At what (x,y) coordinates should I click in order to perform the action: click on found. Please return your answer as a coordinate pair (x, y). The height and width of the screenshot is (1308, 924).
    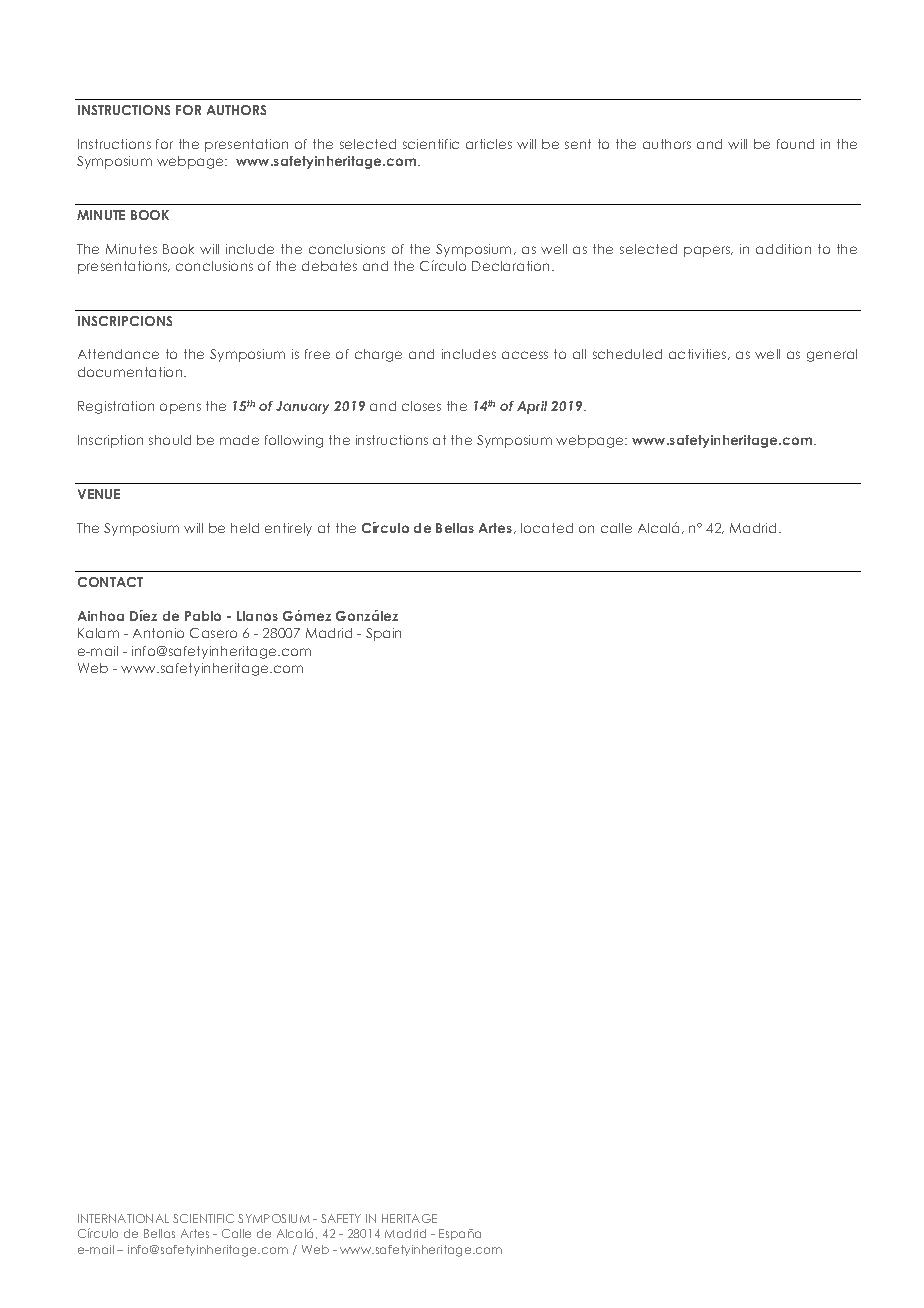
    Looking at the image, I should click on (795, 144).
